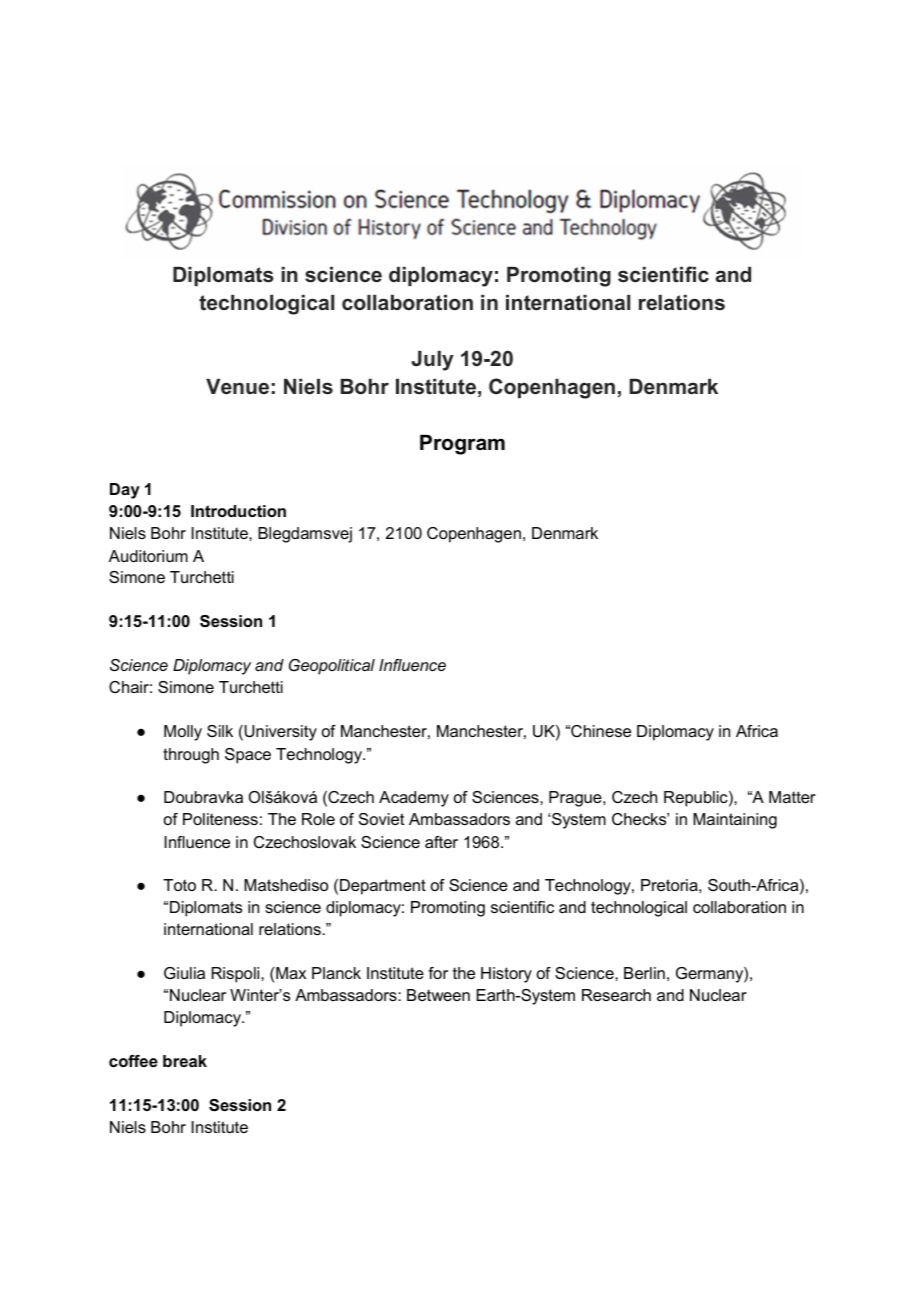 The image size is (924, 1308). What do you see at coordinates (792, 797) in the document?
I see `Matter` at bounding box center [792, 797].
